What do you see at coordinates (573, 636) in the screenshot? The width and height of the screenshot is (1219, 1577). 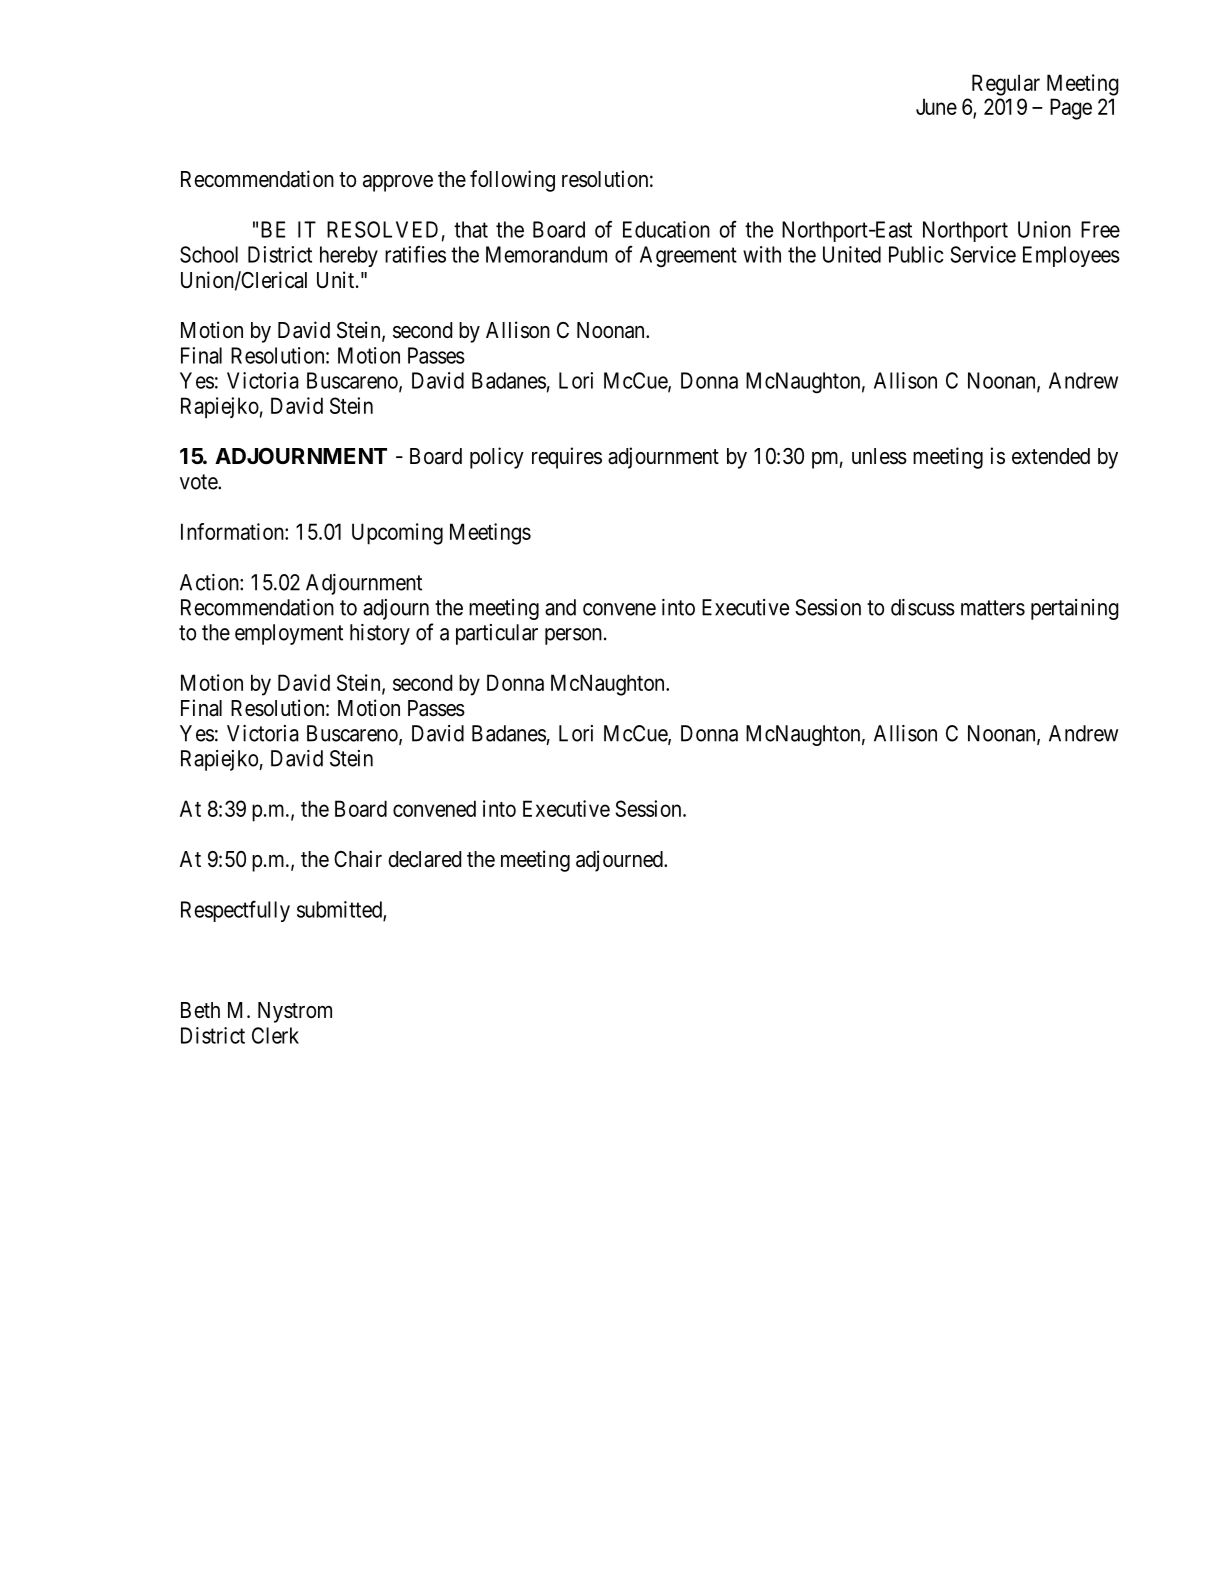 I see `person` at bounding box center [573, 636].
